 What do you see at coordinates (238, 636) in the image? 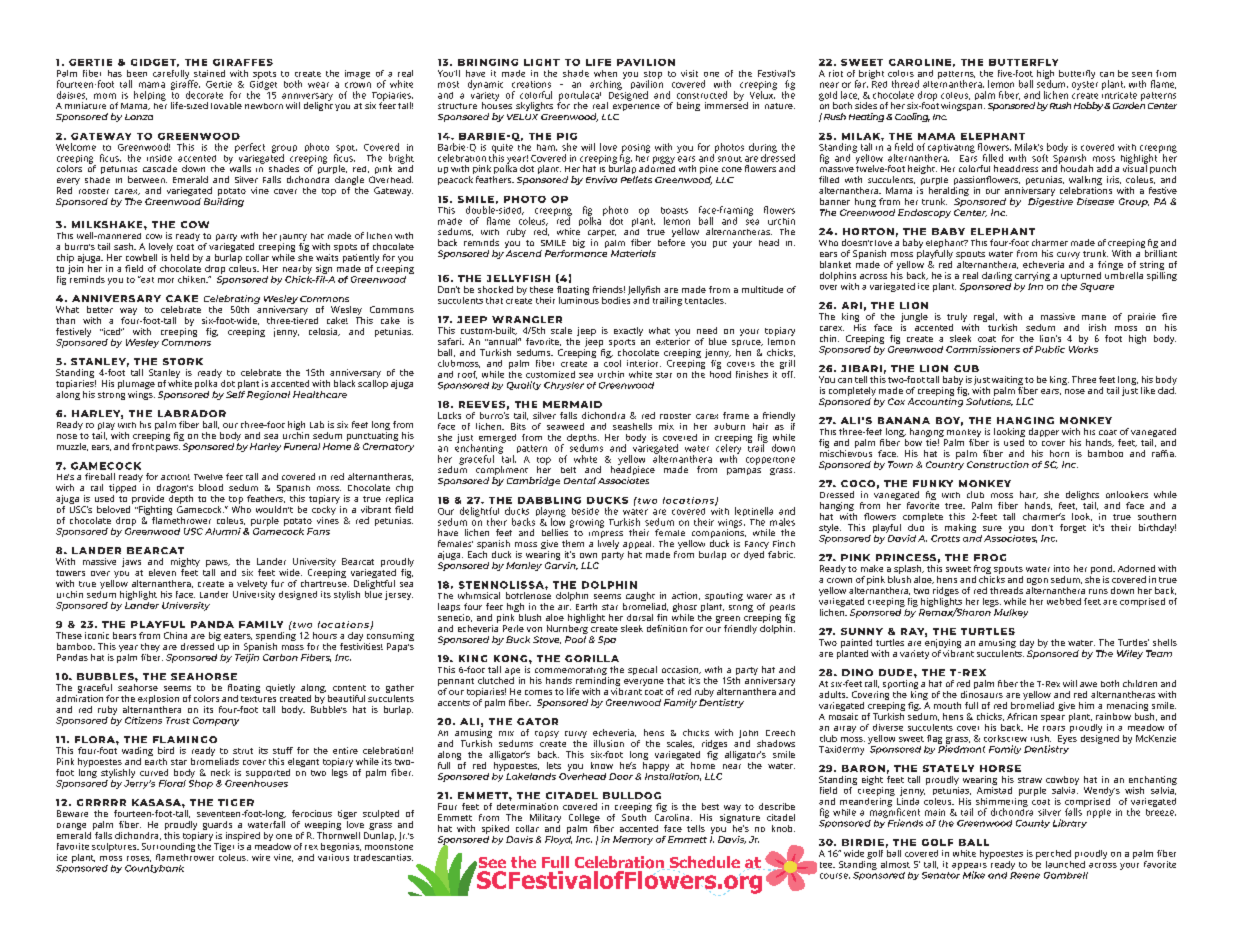
I see `eaters` at bounding box center [238, 636].
